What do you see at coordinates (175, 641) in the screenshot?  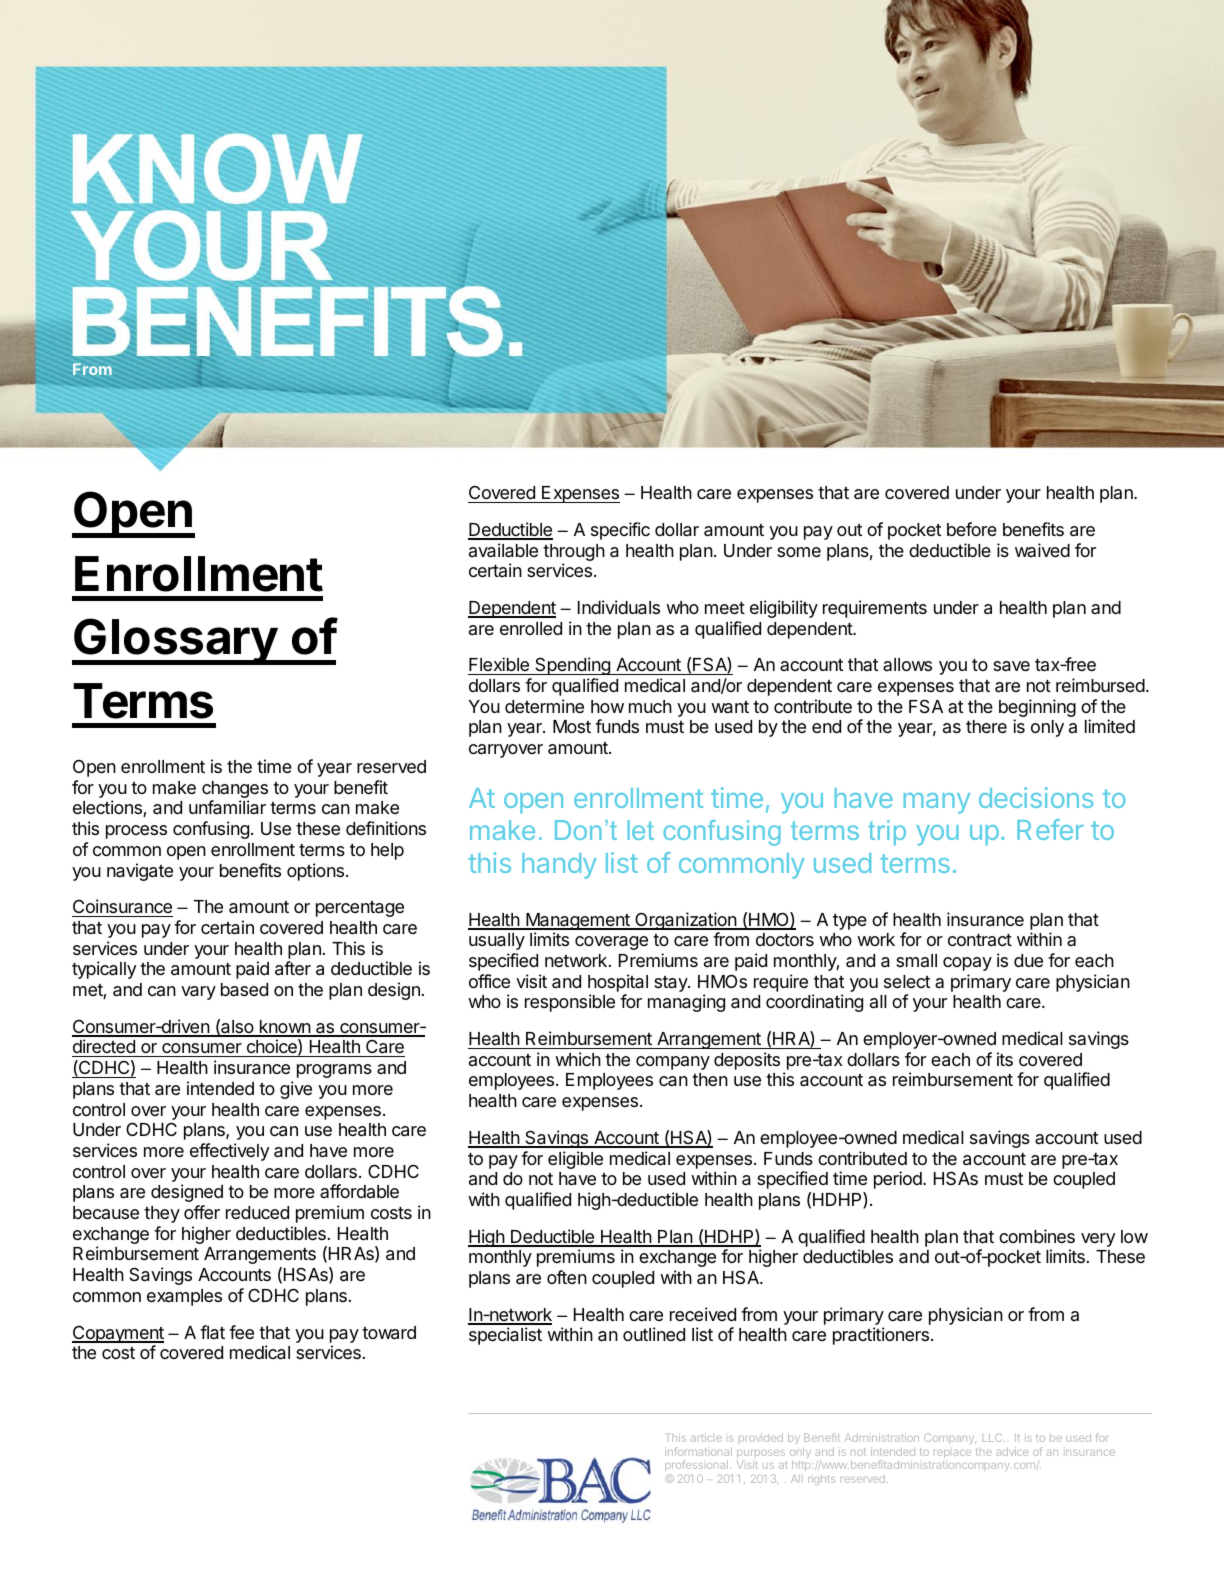 I see `Glossary` at bounding box center [175, 641].
